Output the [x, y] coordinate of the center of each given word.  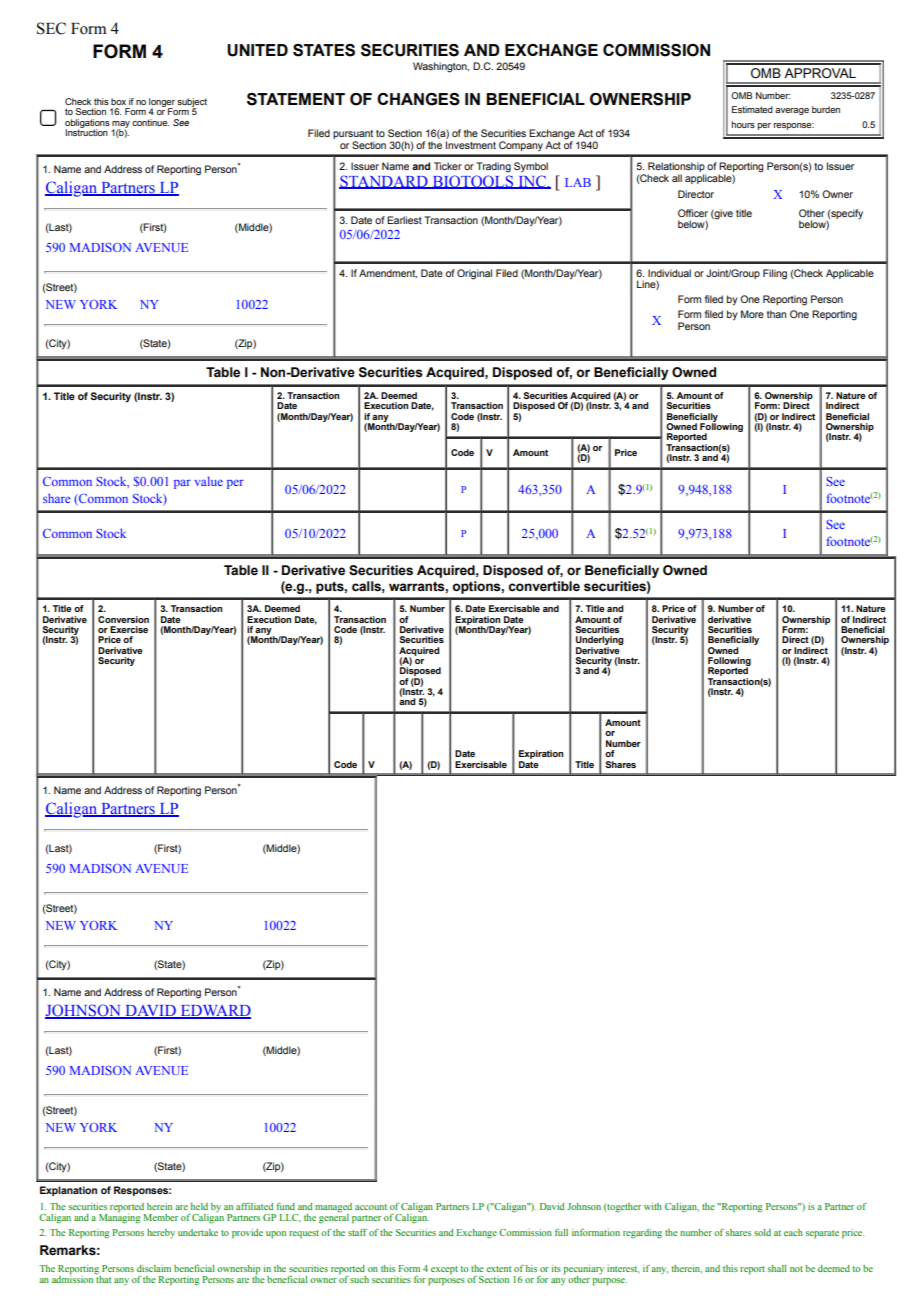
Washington [441, 67]
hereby [161, 1233]
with [653, 1206]
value [209, 481]
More [752, 314]
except [444, 1270]
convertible [544, 586]
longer [162, 103]
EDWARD [214, 1012]
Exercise [129, 629]
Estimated [752, 109]
